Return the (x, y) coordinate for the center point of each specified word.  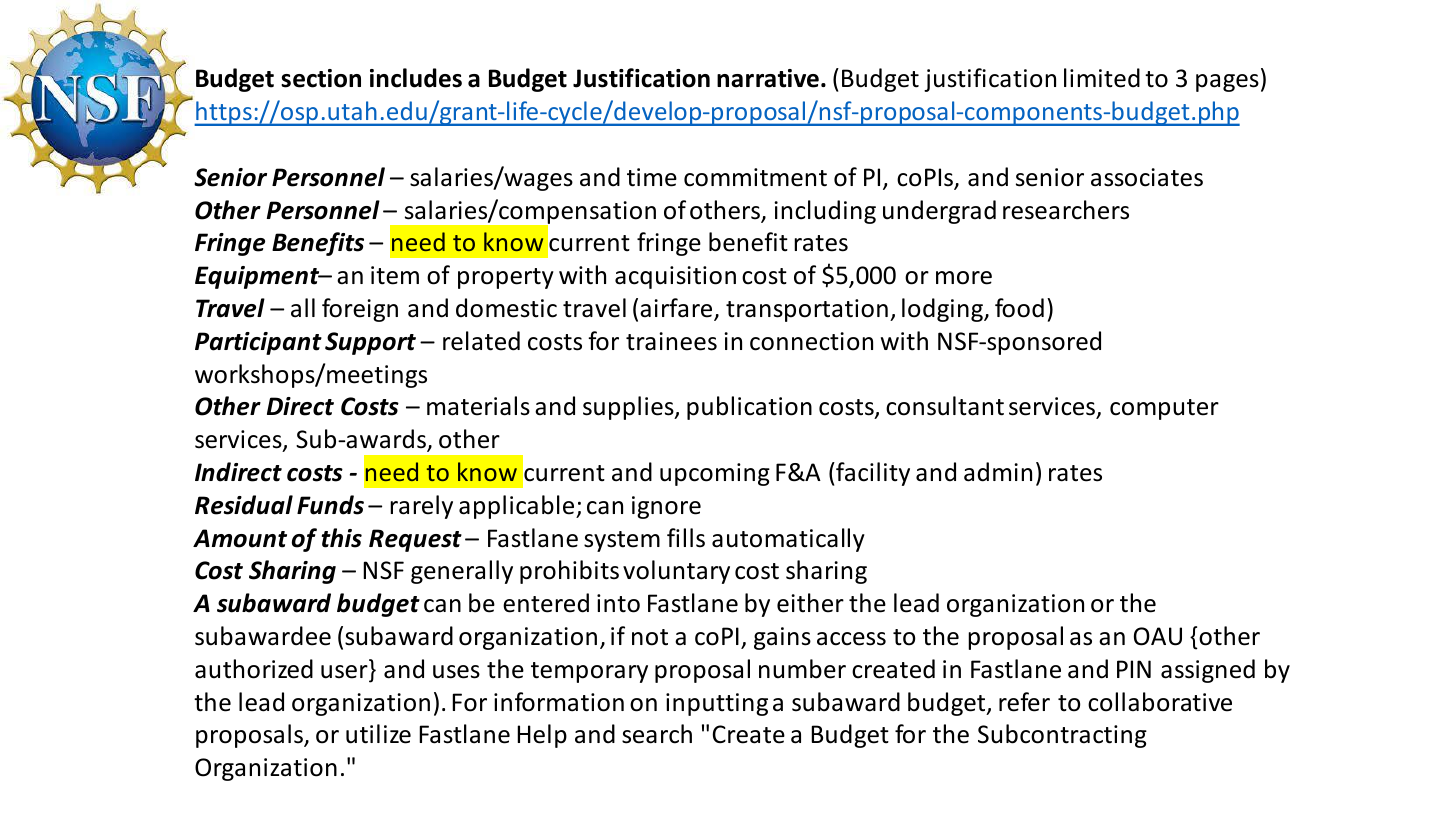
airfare (677, 309)
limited (1102, 78)
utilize (378, 734)
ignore (666, 507)
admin (998, 472)
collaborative (1160, 702)
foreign (360, 310)
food (1019, 308)
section (321, 78)
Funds (330, 505)
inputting (717, 704)
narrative (768, 78)
